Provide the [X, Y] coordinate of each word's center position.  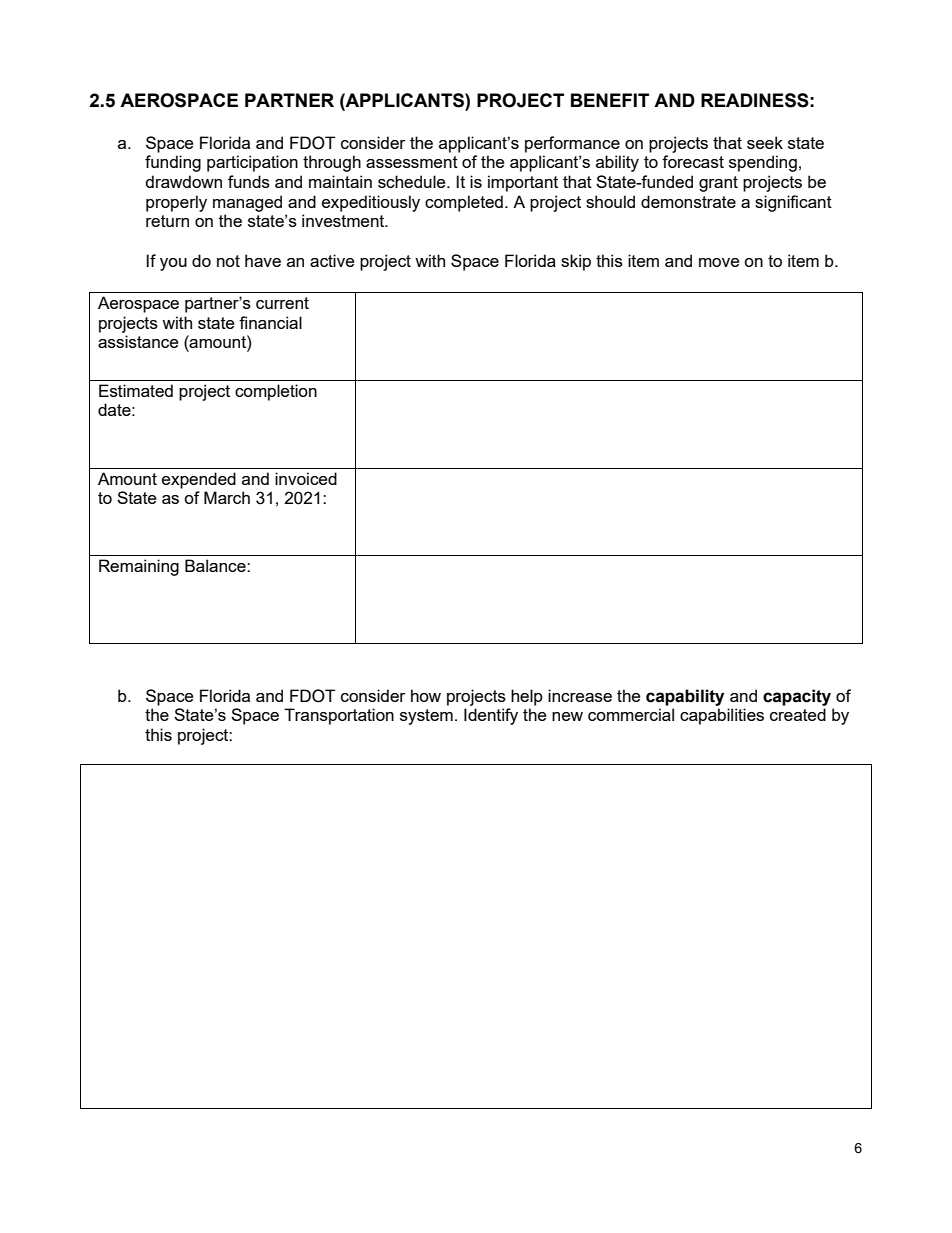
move [719, 262]
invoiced [306, 478]
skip [576, 262]
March [227, 497]
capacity [797, 697]
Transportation [339, 716]
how [426, 695]
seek [765, 142]
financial [270, 322]
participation [252, 163]
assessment [412, 162]
